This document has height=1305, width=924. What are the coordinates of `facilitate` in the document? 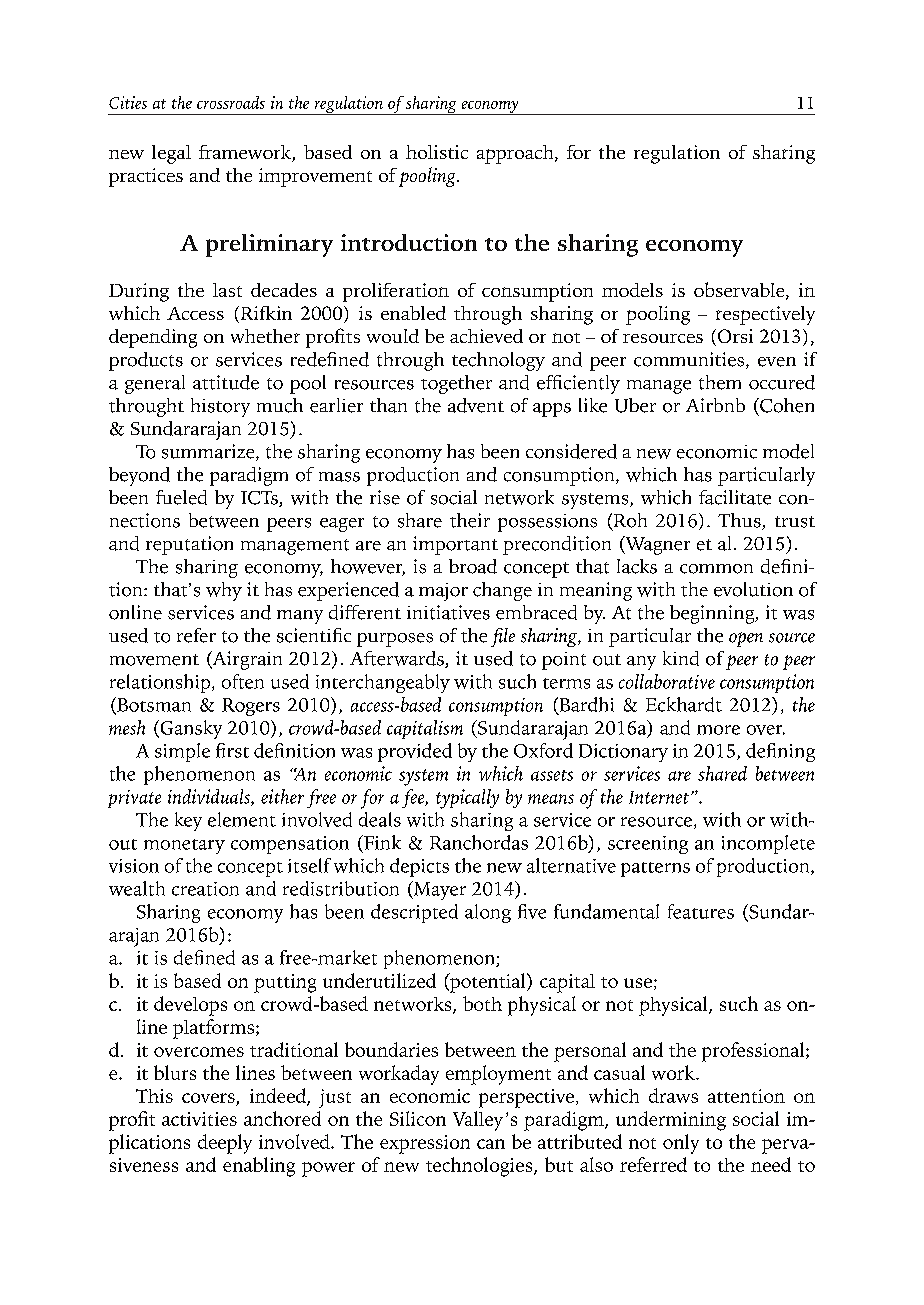 It's located at (735, 497).
